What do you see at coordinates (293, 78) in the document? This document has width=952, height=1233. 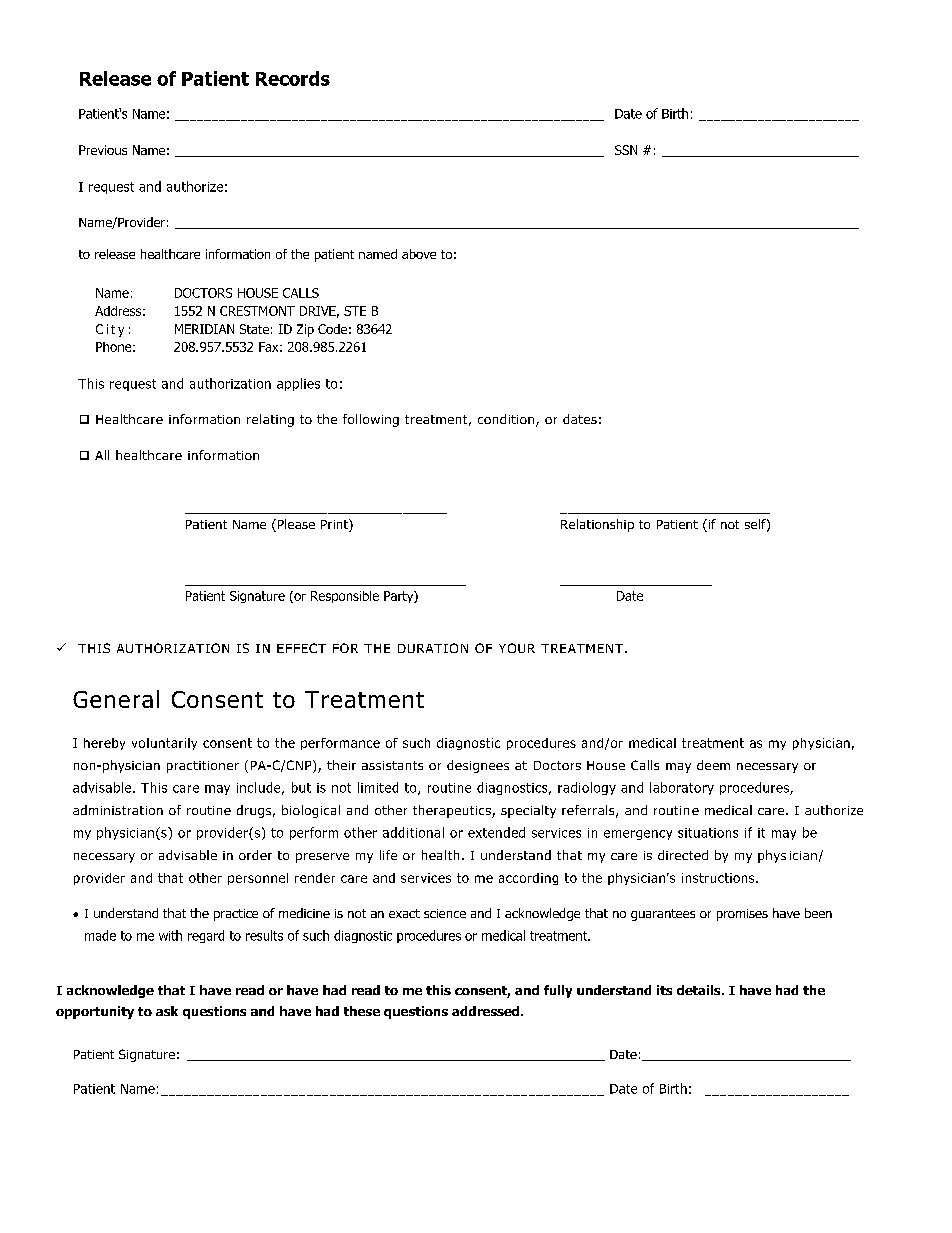 I see `Records` at bounding box center [293, 78].
